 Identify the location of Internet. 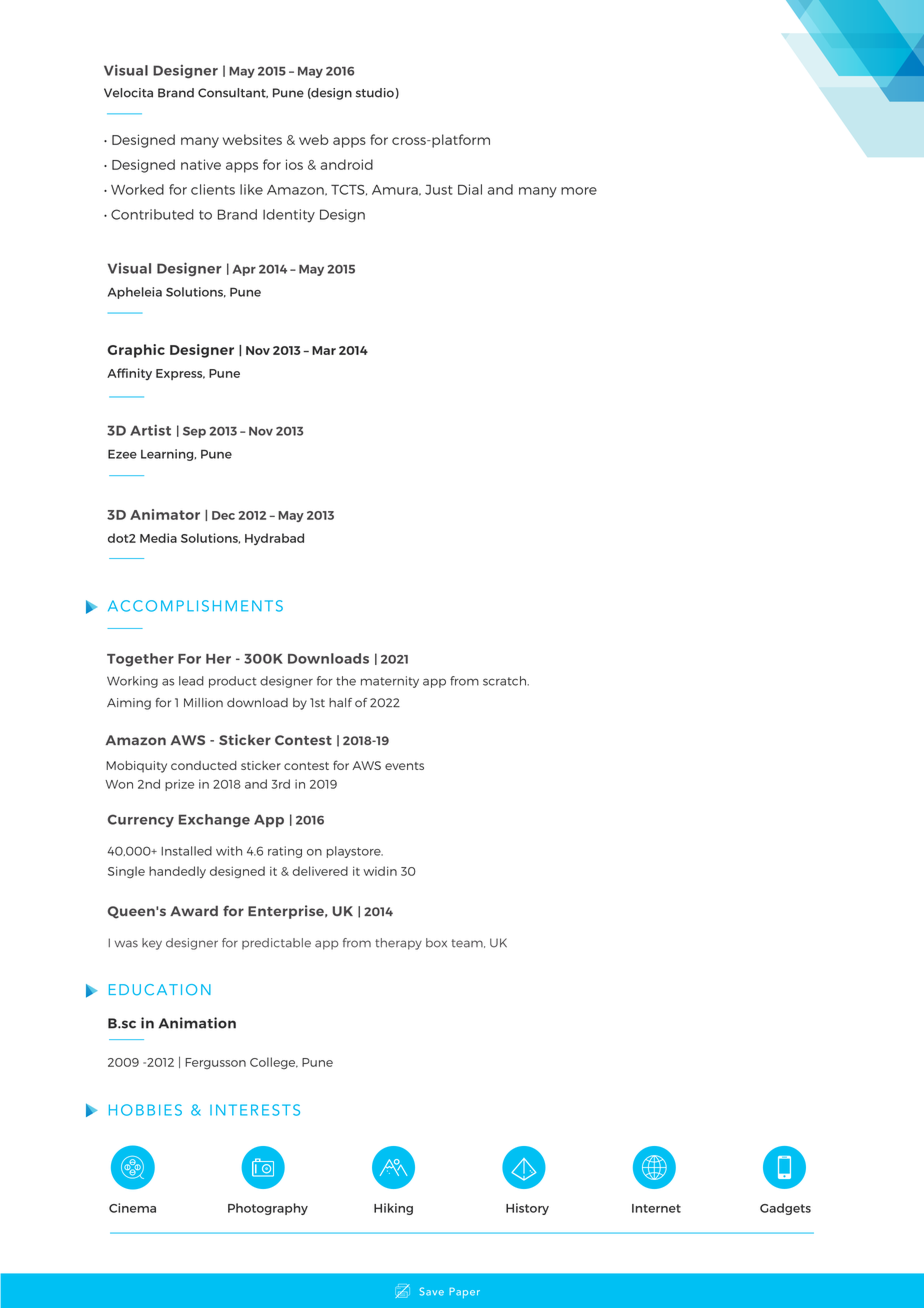
(656, 1208).
